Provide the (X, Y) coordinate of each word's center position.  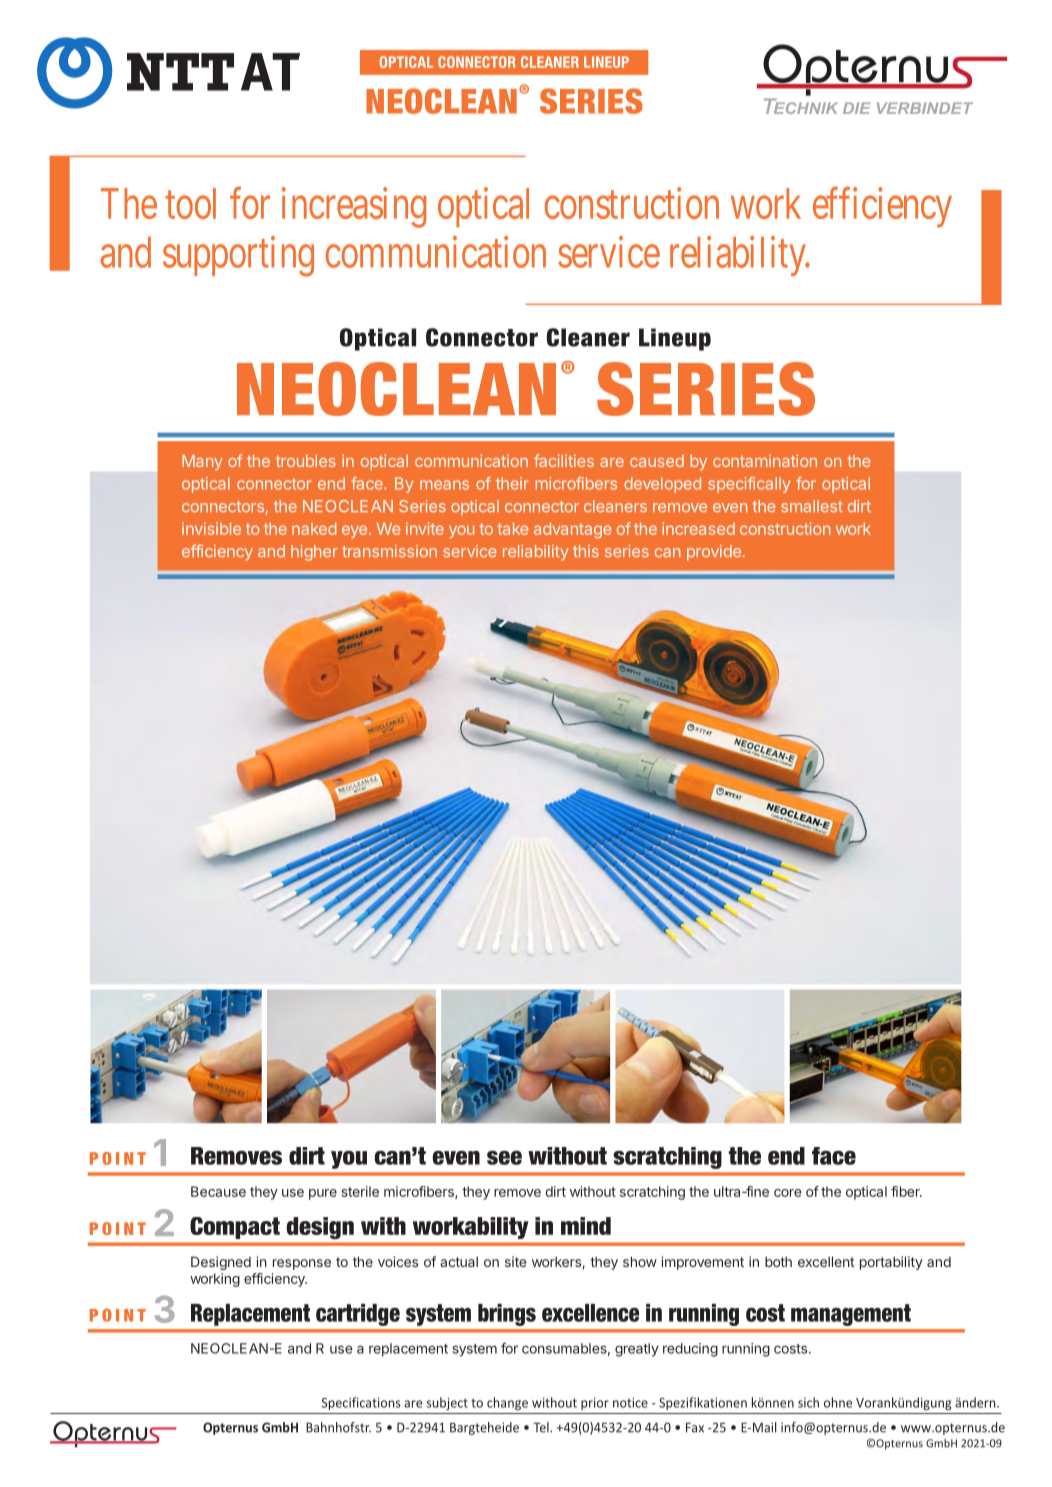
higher (314, 553)
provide (714, 553)
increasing (354, 207)
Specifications (361, 1403)
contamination (765, 460)
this (586, 551)
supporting (238, 256)
